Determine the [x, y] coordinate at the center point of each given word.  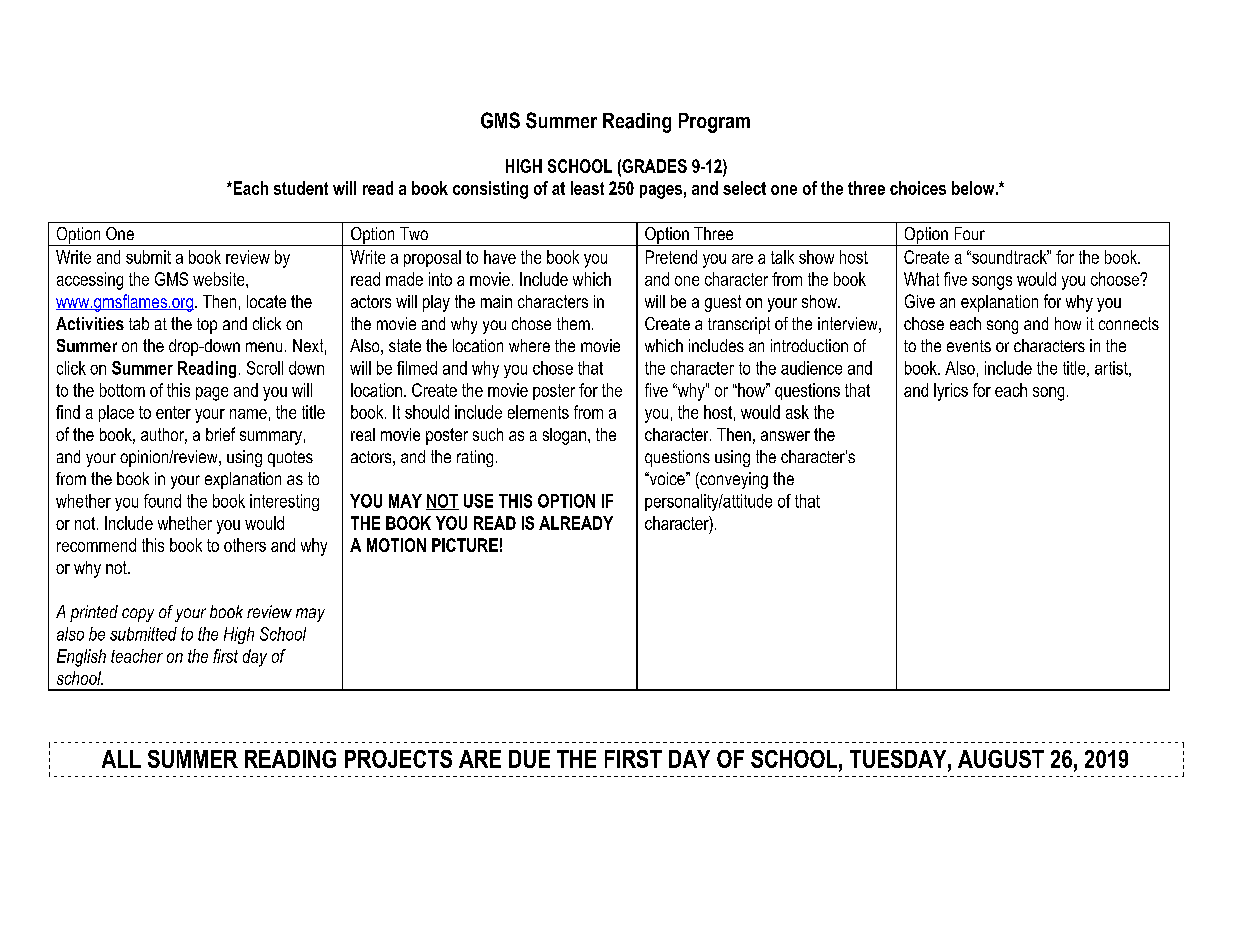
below [973, 188]
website [220, 279]
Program [714, 123]
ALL [121, 759]
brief [220, 434]
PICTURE [465, 545]
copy [138, 615]
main [496, 301]
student [301, 188]
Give [920, 301]
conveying [733, 480]
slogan [564, 436]
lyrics [951, 392]
